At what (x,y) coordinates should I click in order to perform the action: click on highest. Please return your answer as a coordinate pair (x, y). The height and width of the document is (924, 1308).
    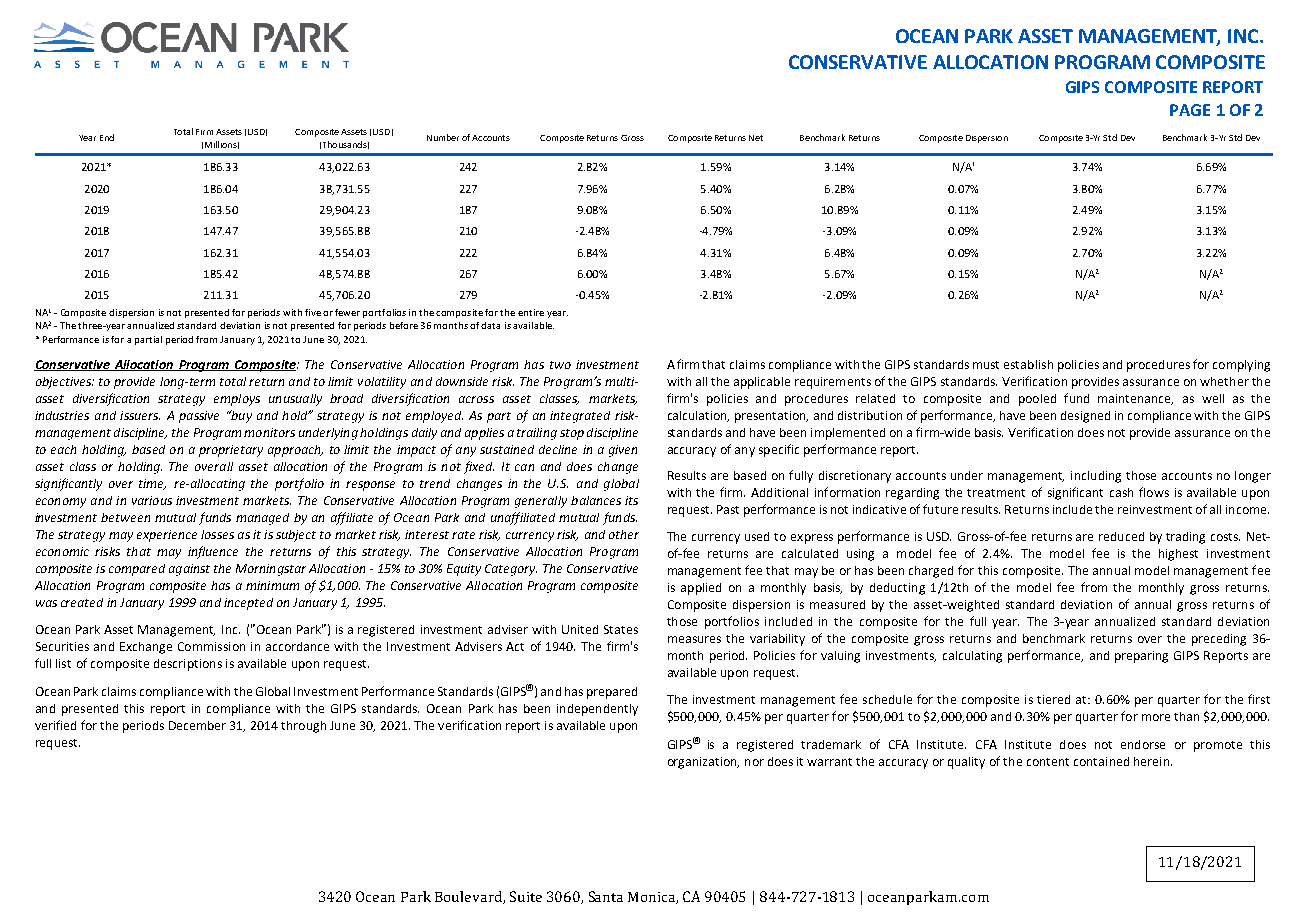
    Looking at the image, I should click on (1178, 555).
